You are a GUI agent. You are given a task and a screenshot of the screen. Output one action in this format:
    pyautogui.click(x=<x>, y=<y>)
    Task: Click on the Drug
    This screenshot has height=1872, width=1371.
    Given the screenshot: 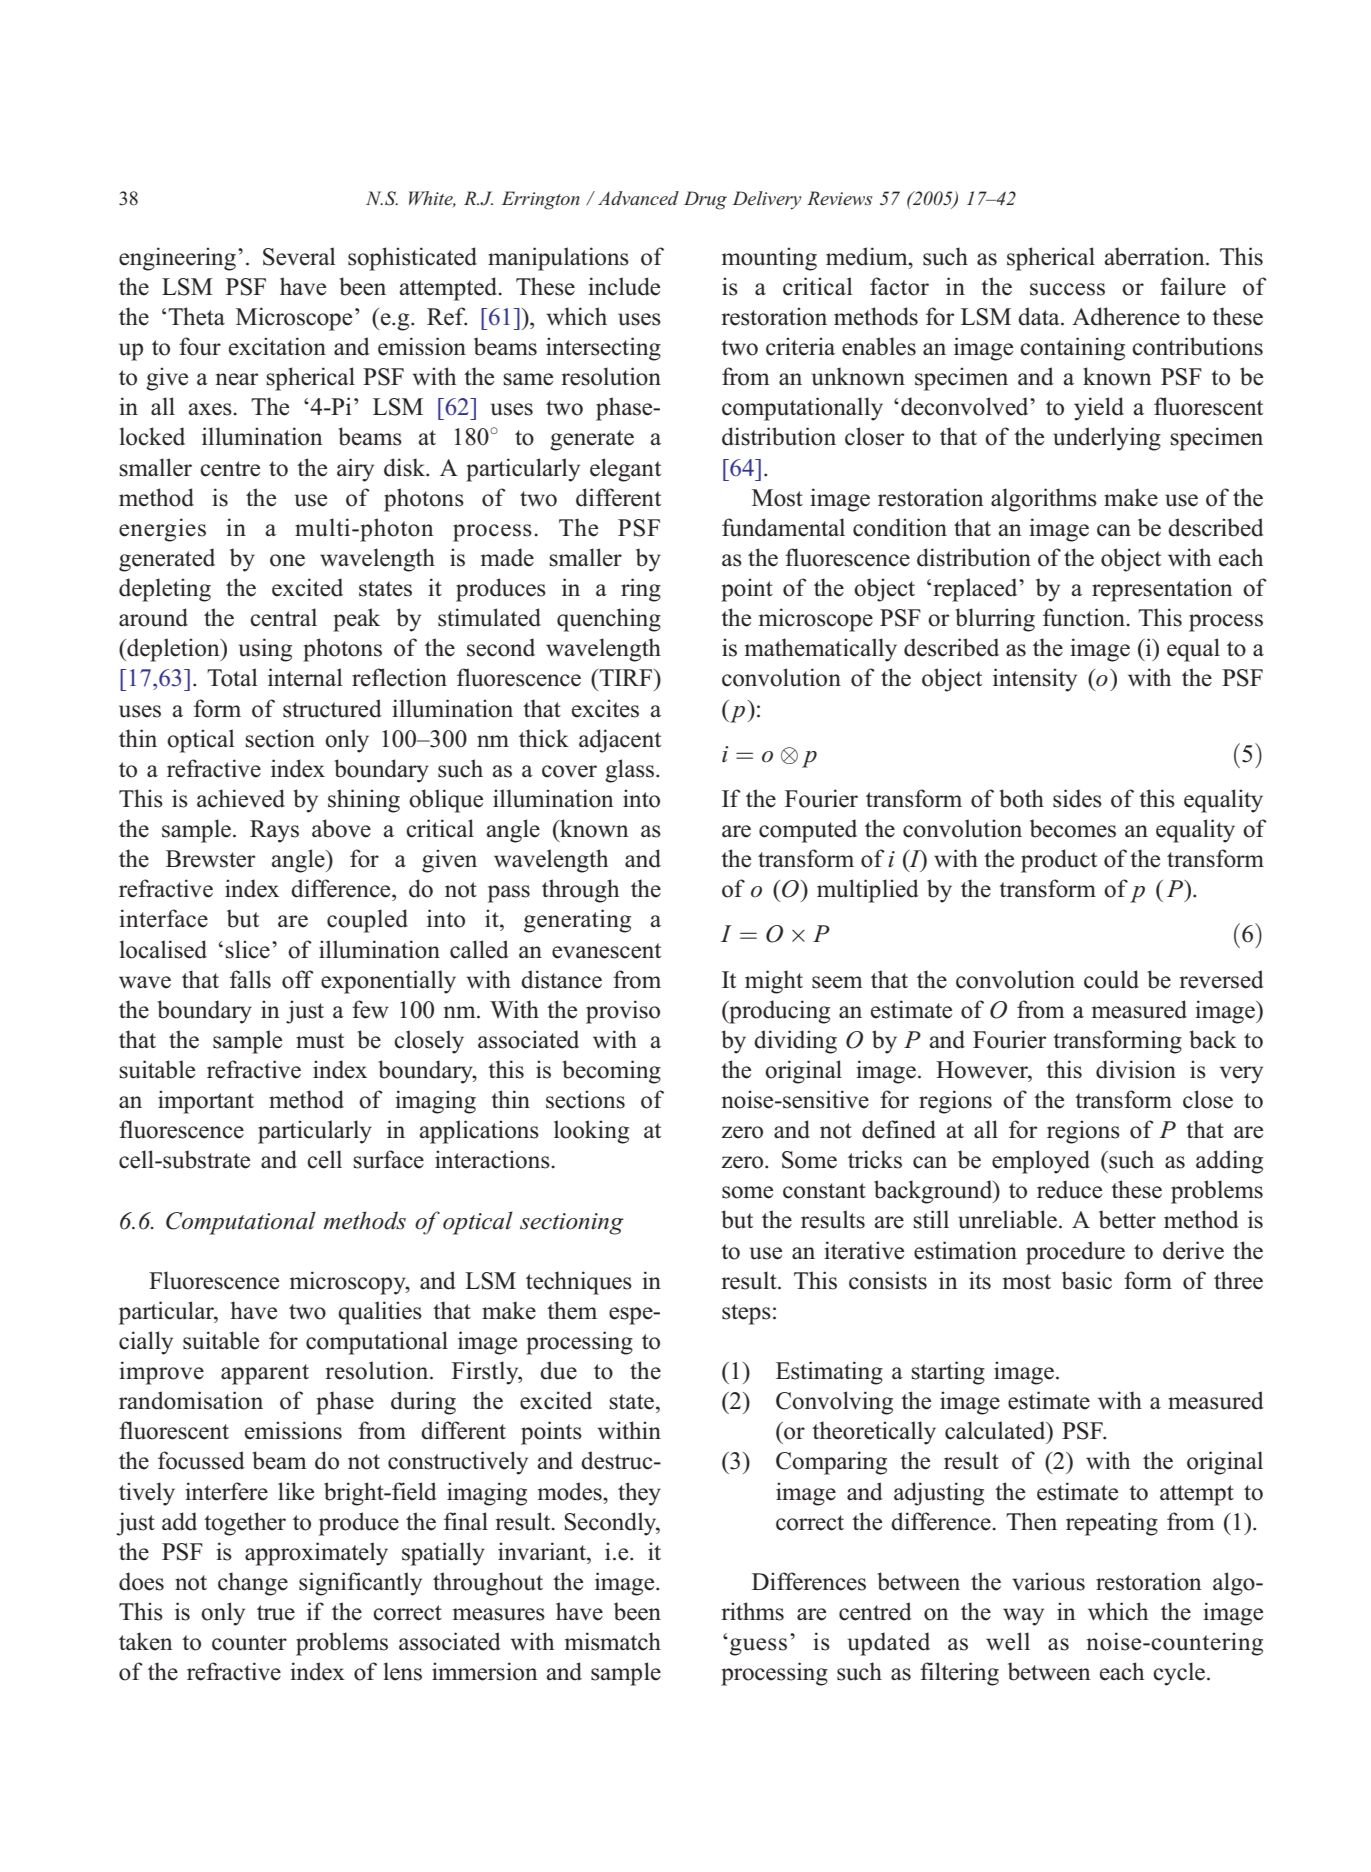 What is the action you would take?
    pyautogui.click(x=705, y=200)
